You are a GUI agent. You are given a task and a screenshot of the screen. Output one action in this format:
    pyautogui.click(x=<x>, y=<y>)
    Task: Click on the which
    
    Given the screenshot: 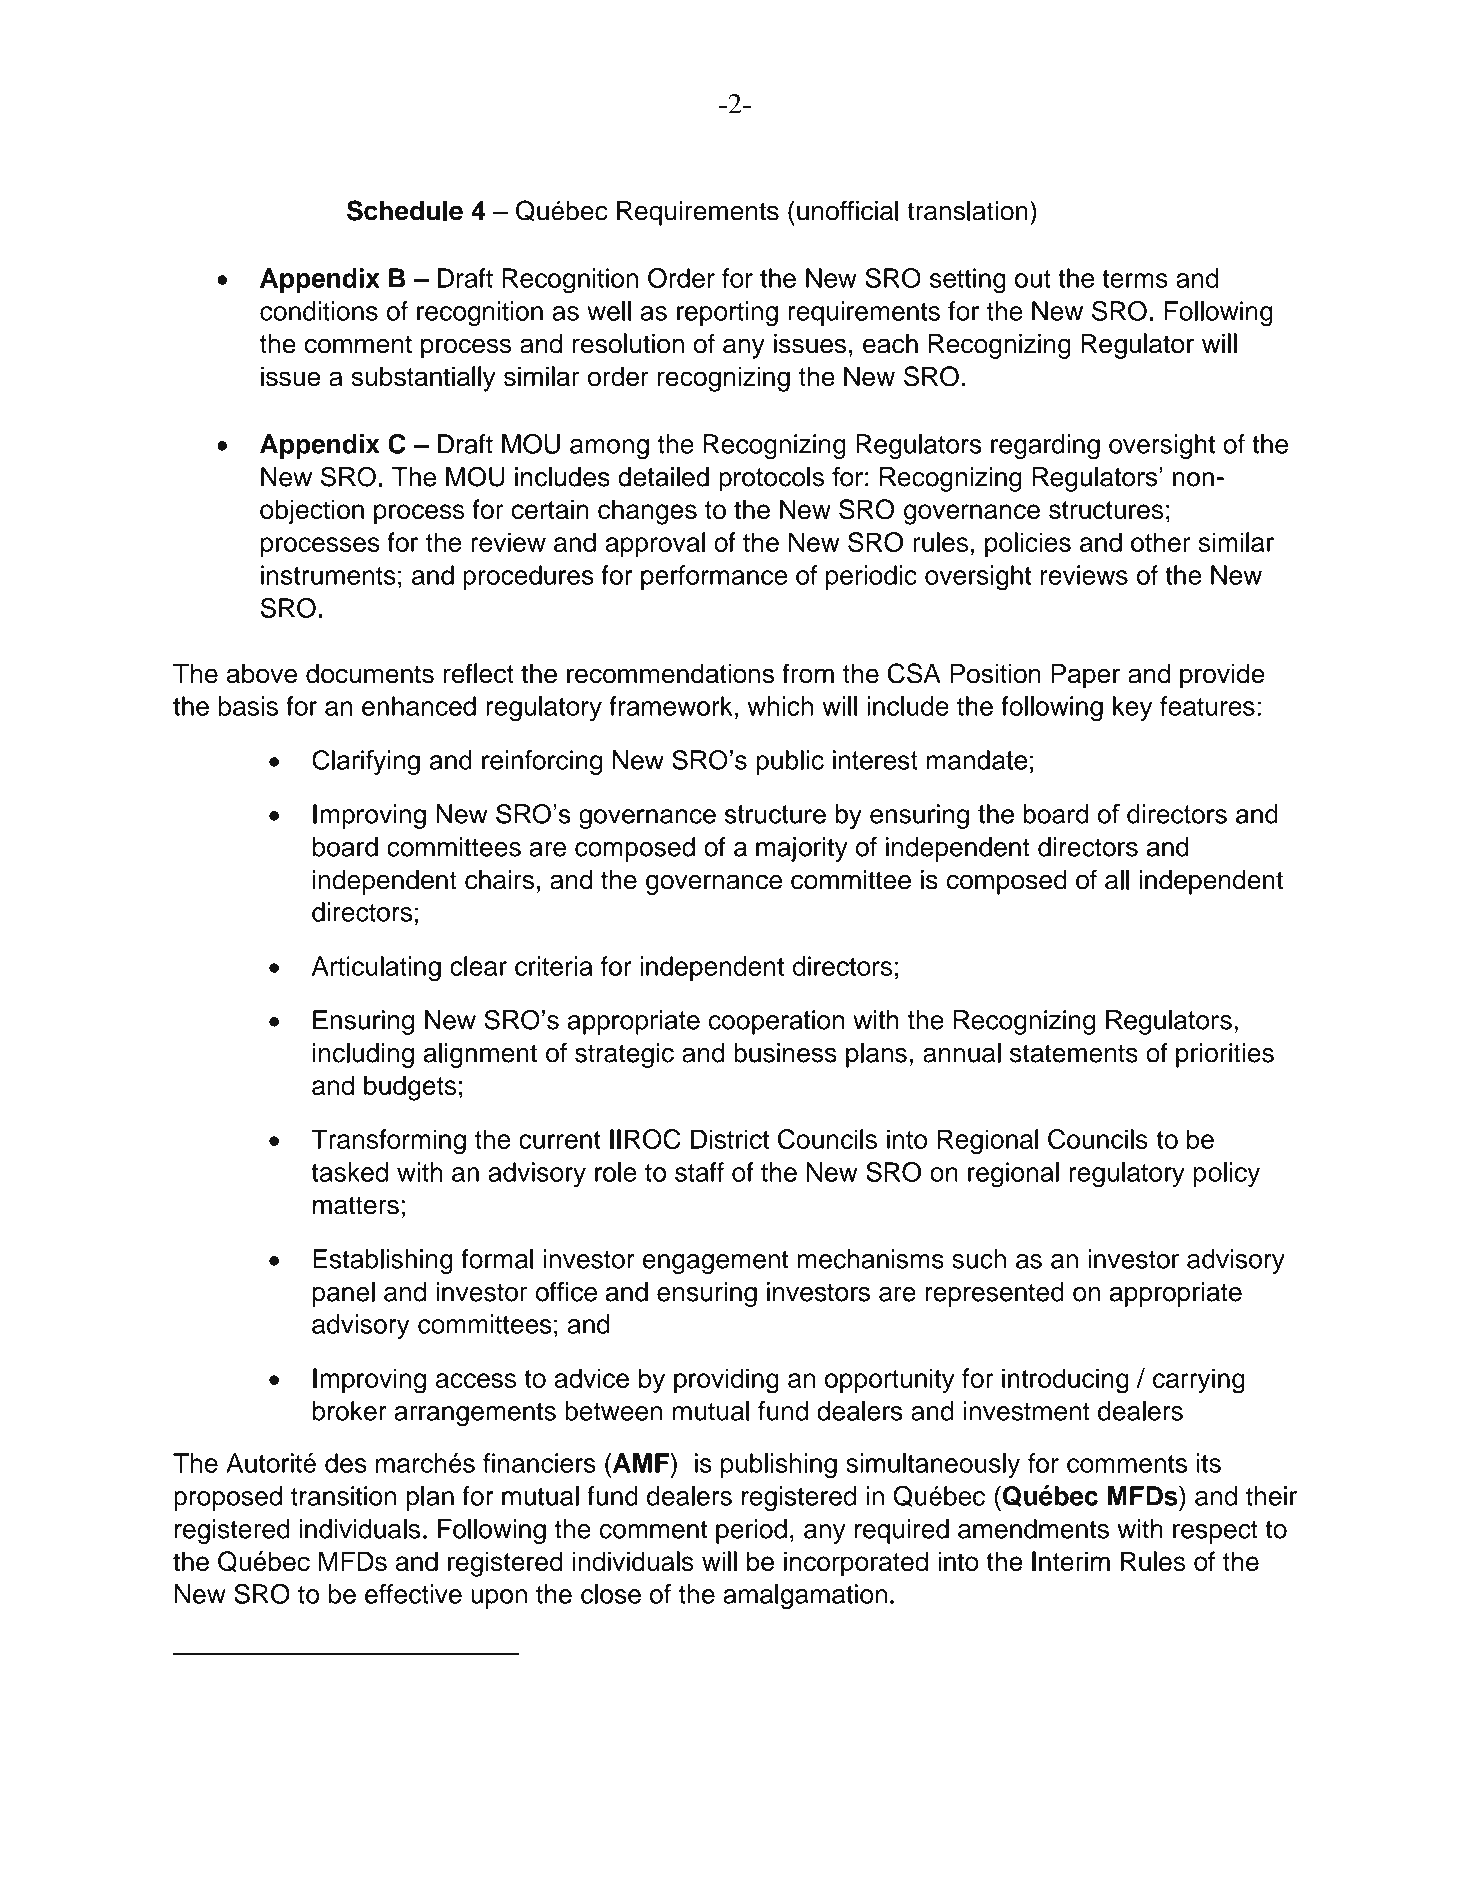 What is the action you would take?
    pyautogui.click(x=780, y=706)
